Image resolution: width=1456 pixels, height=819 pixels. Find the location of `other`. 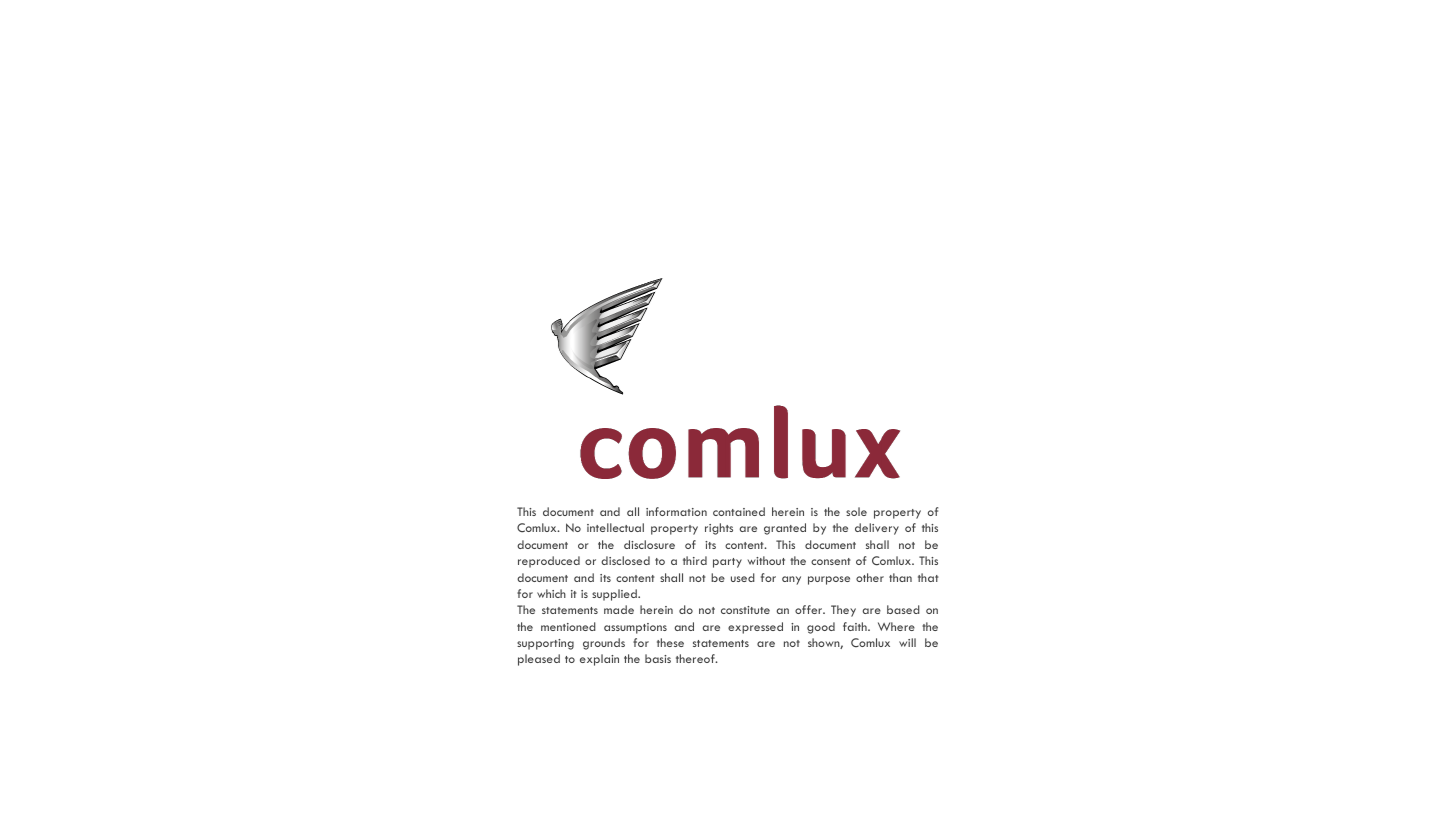

other is located at coordinates (870, 577).
